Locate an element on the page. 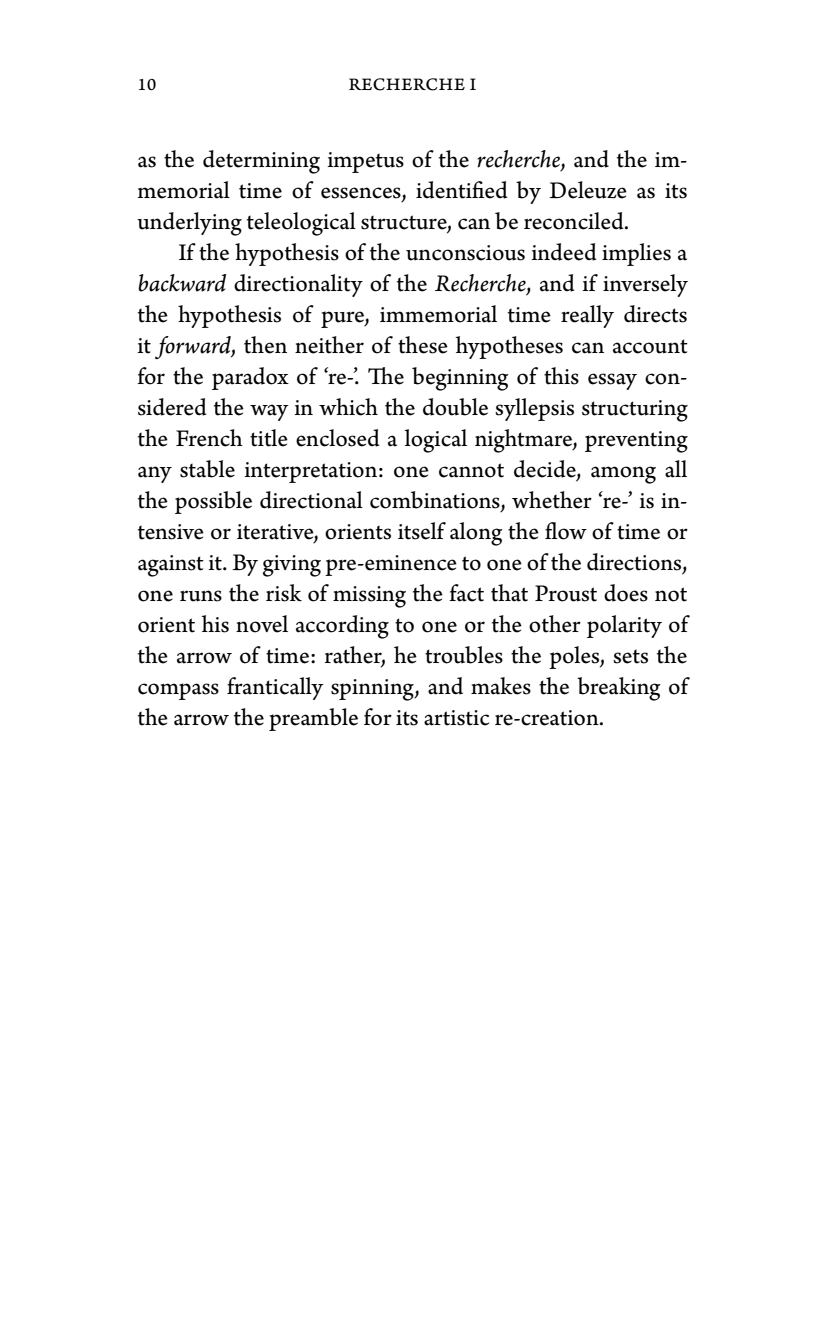 This page has width=825, height=1319. French is located at coordinates (209, 438).
